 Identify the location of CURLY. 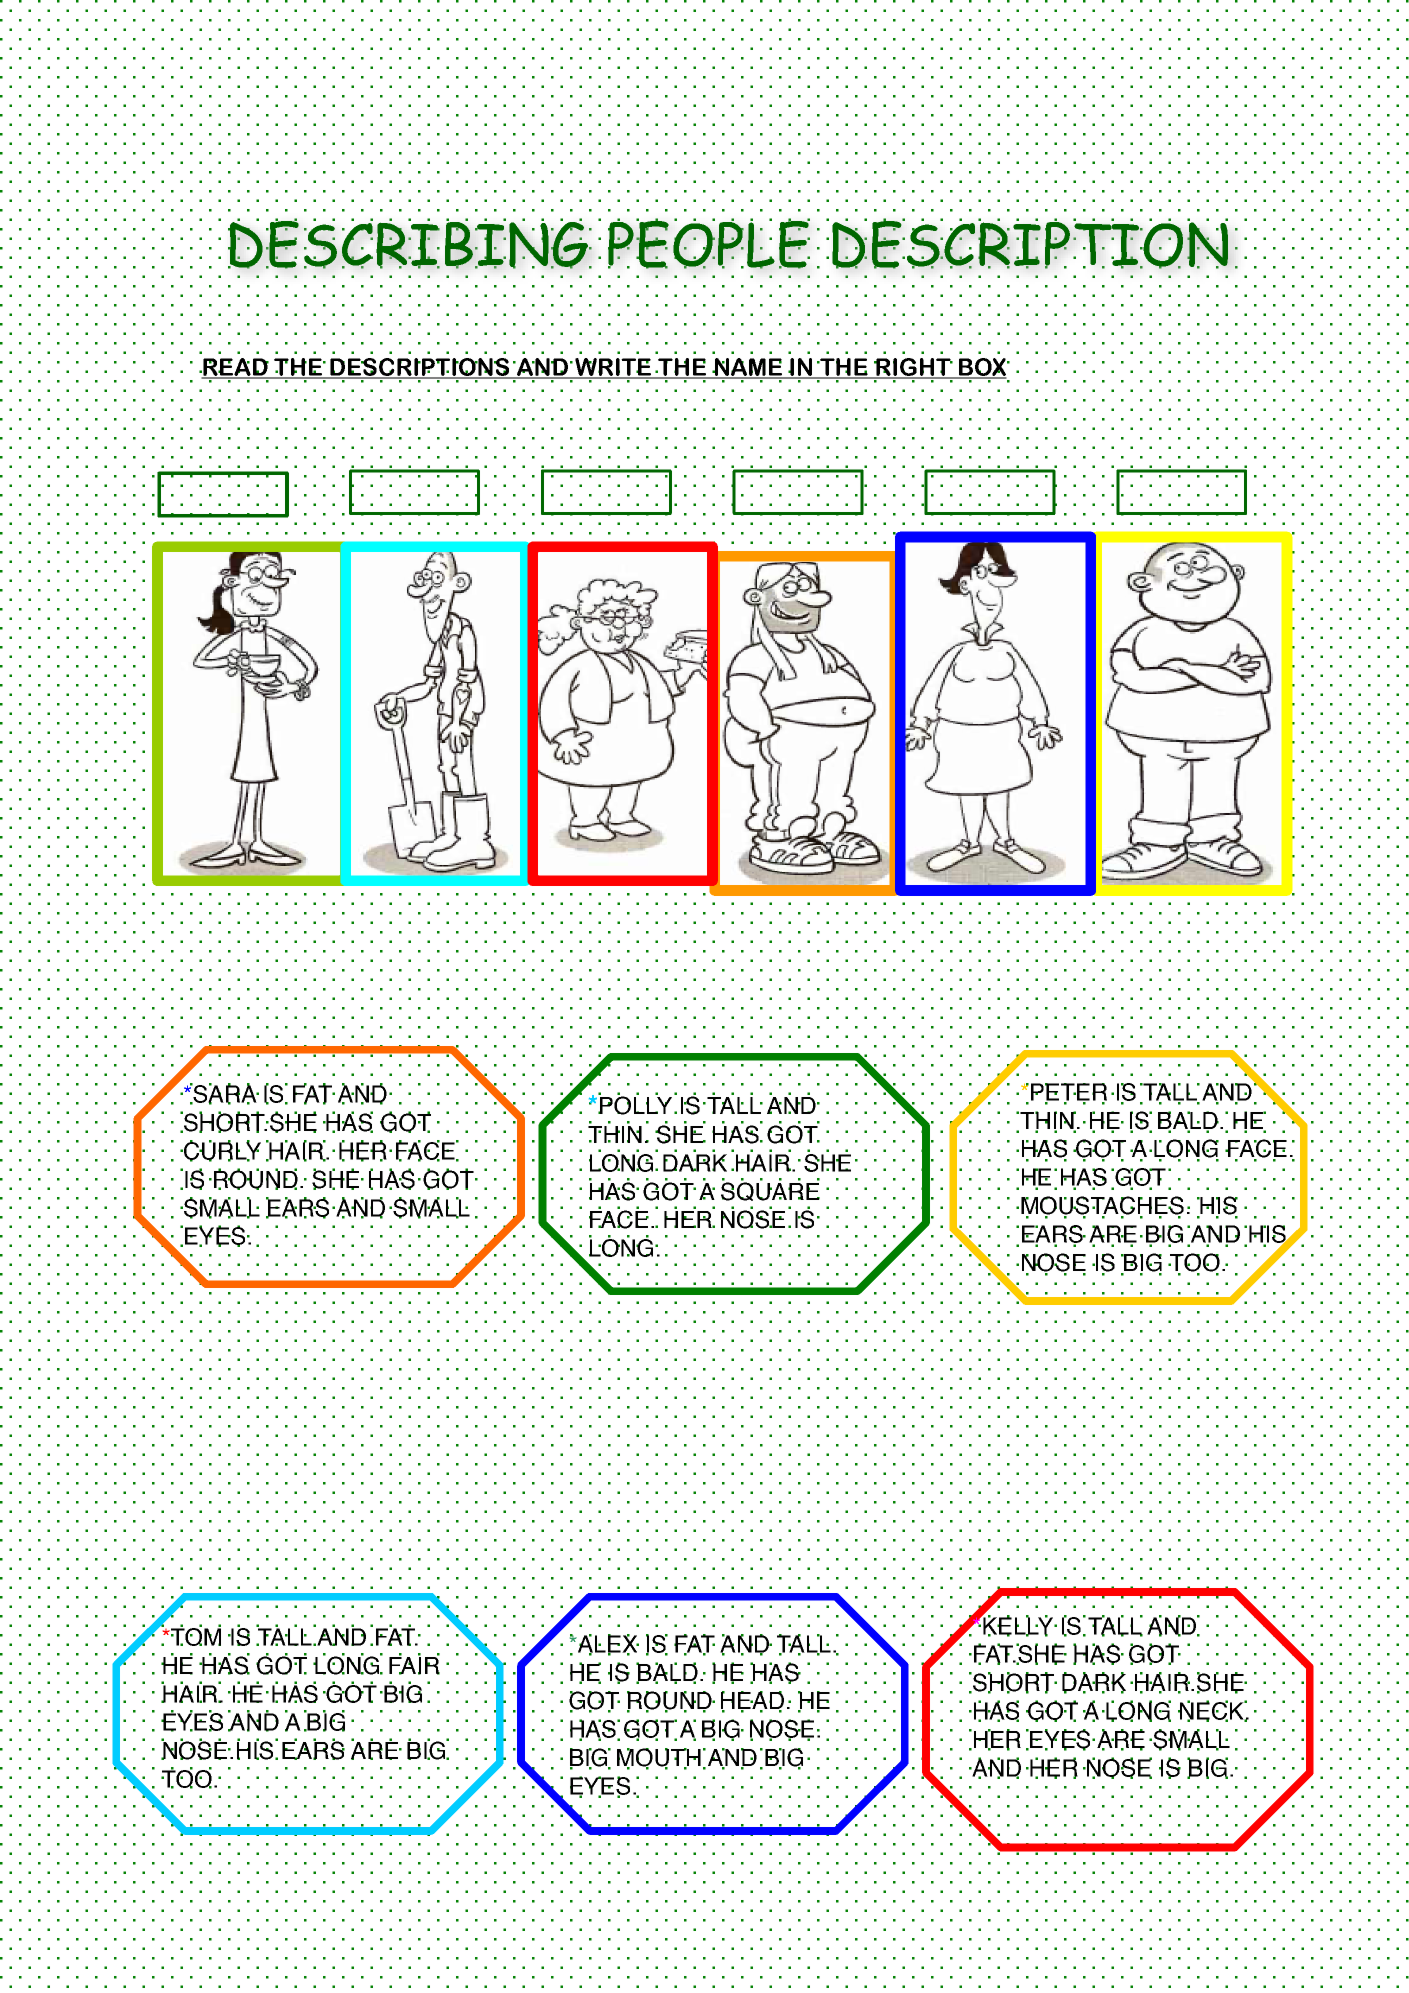
(221, 1151).
